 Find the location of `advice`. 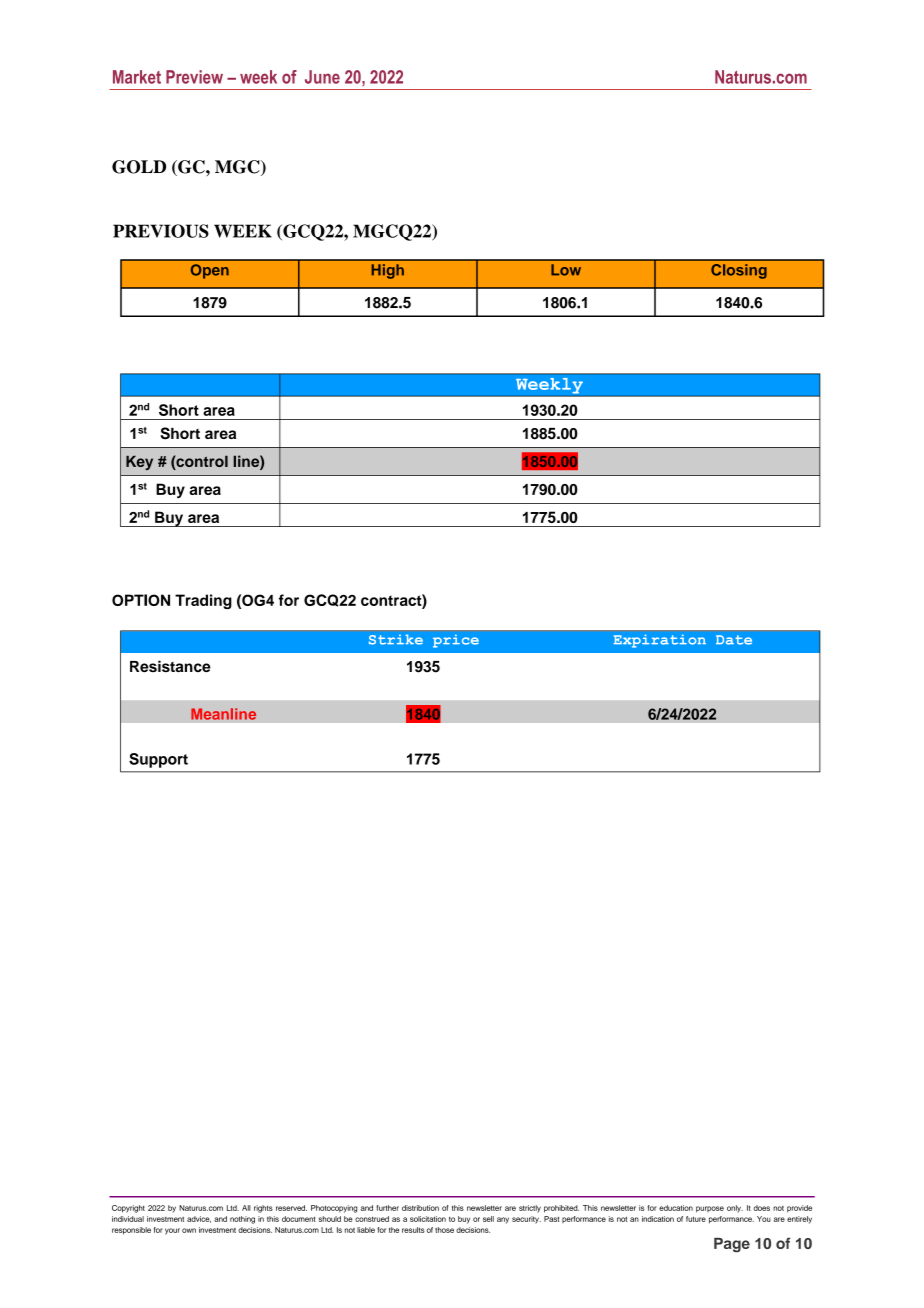

advice is located at coordinates (199, 1219).
